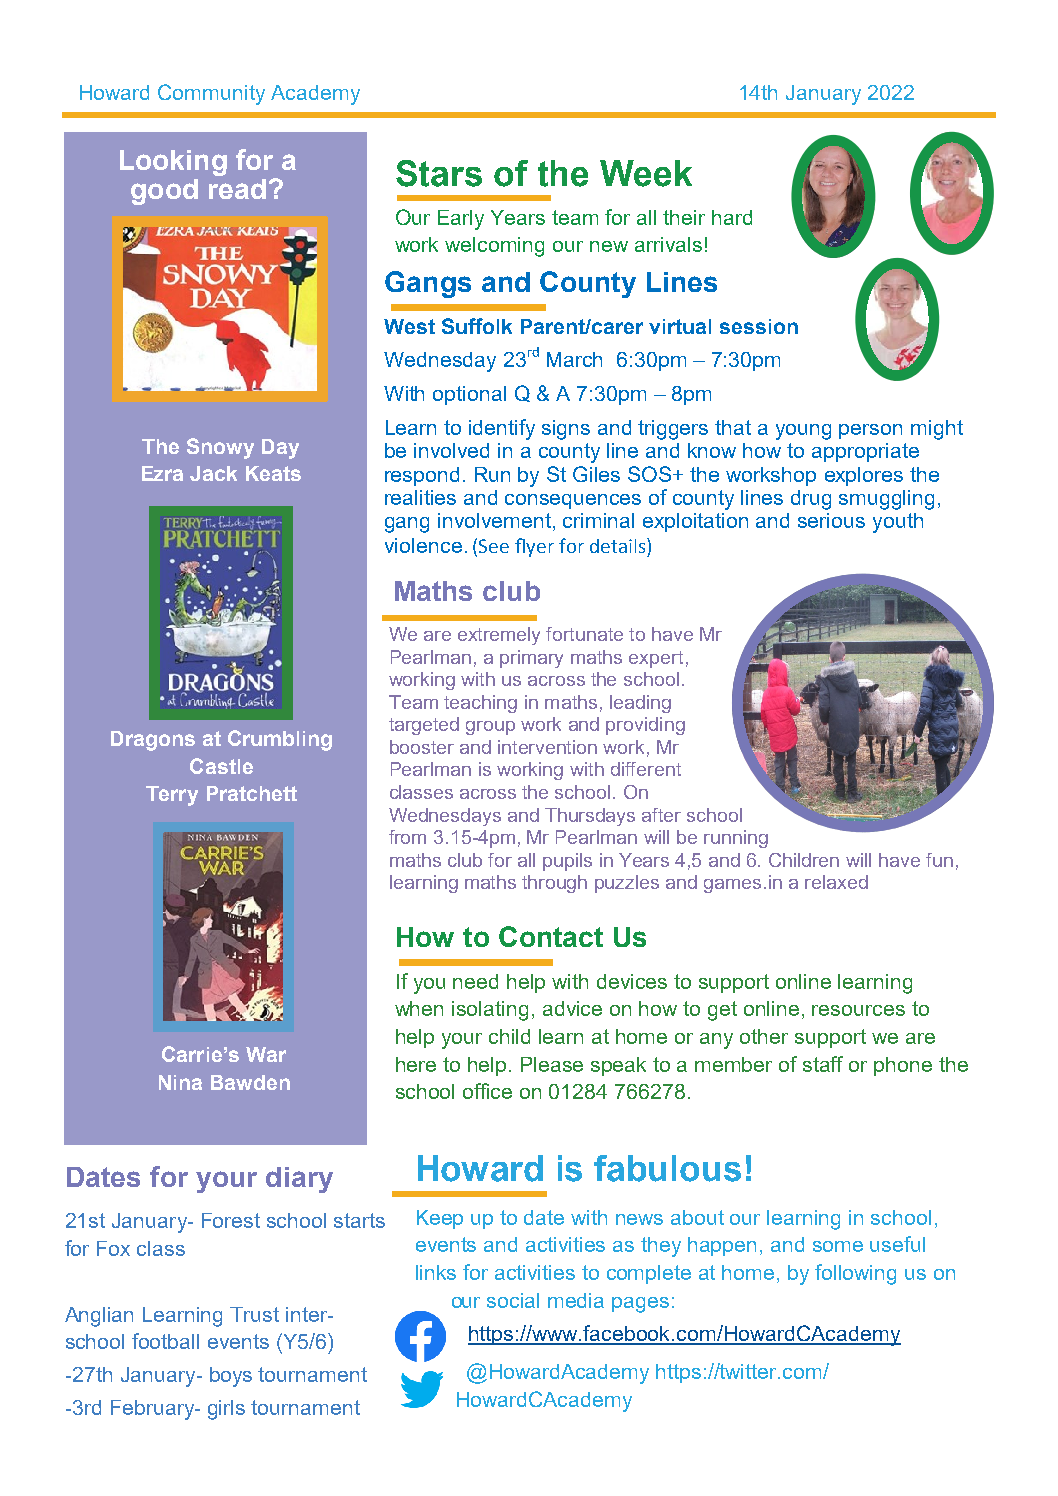  I want to click on person, so click(870, 431).
